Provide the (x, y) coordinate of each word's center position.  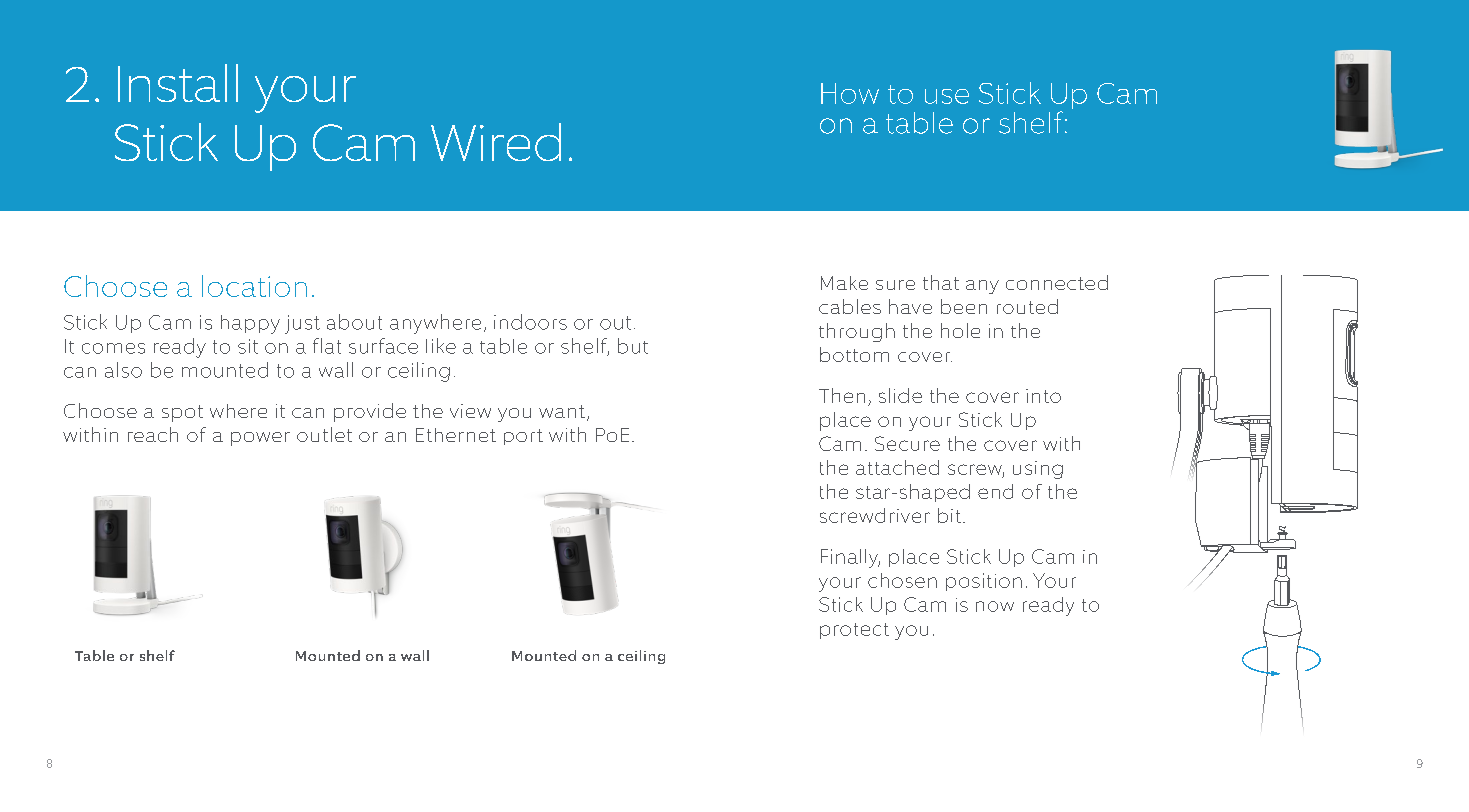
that (941, 282)
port (523, 437)
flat (327, 346)
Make (844, 283)
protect (854, 631)
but (633, 346)
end (995, 491)
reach (153, 434)
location (254, 286)
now (995, 606)
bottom (854, 354)
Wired (496, 142)
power (260, 439)
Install (178, 83)
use (947, 96)
